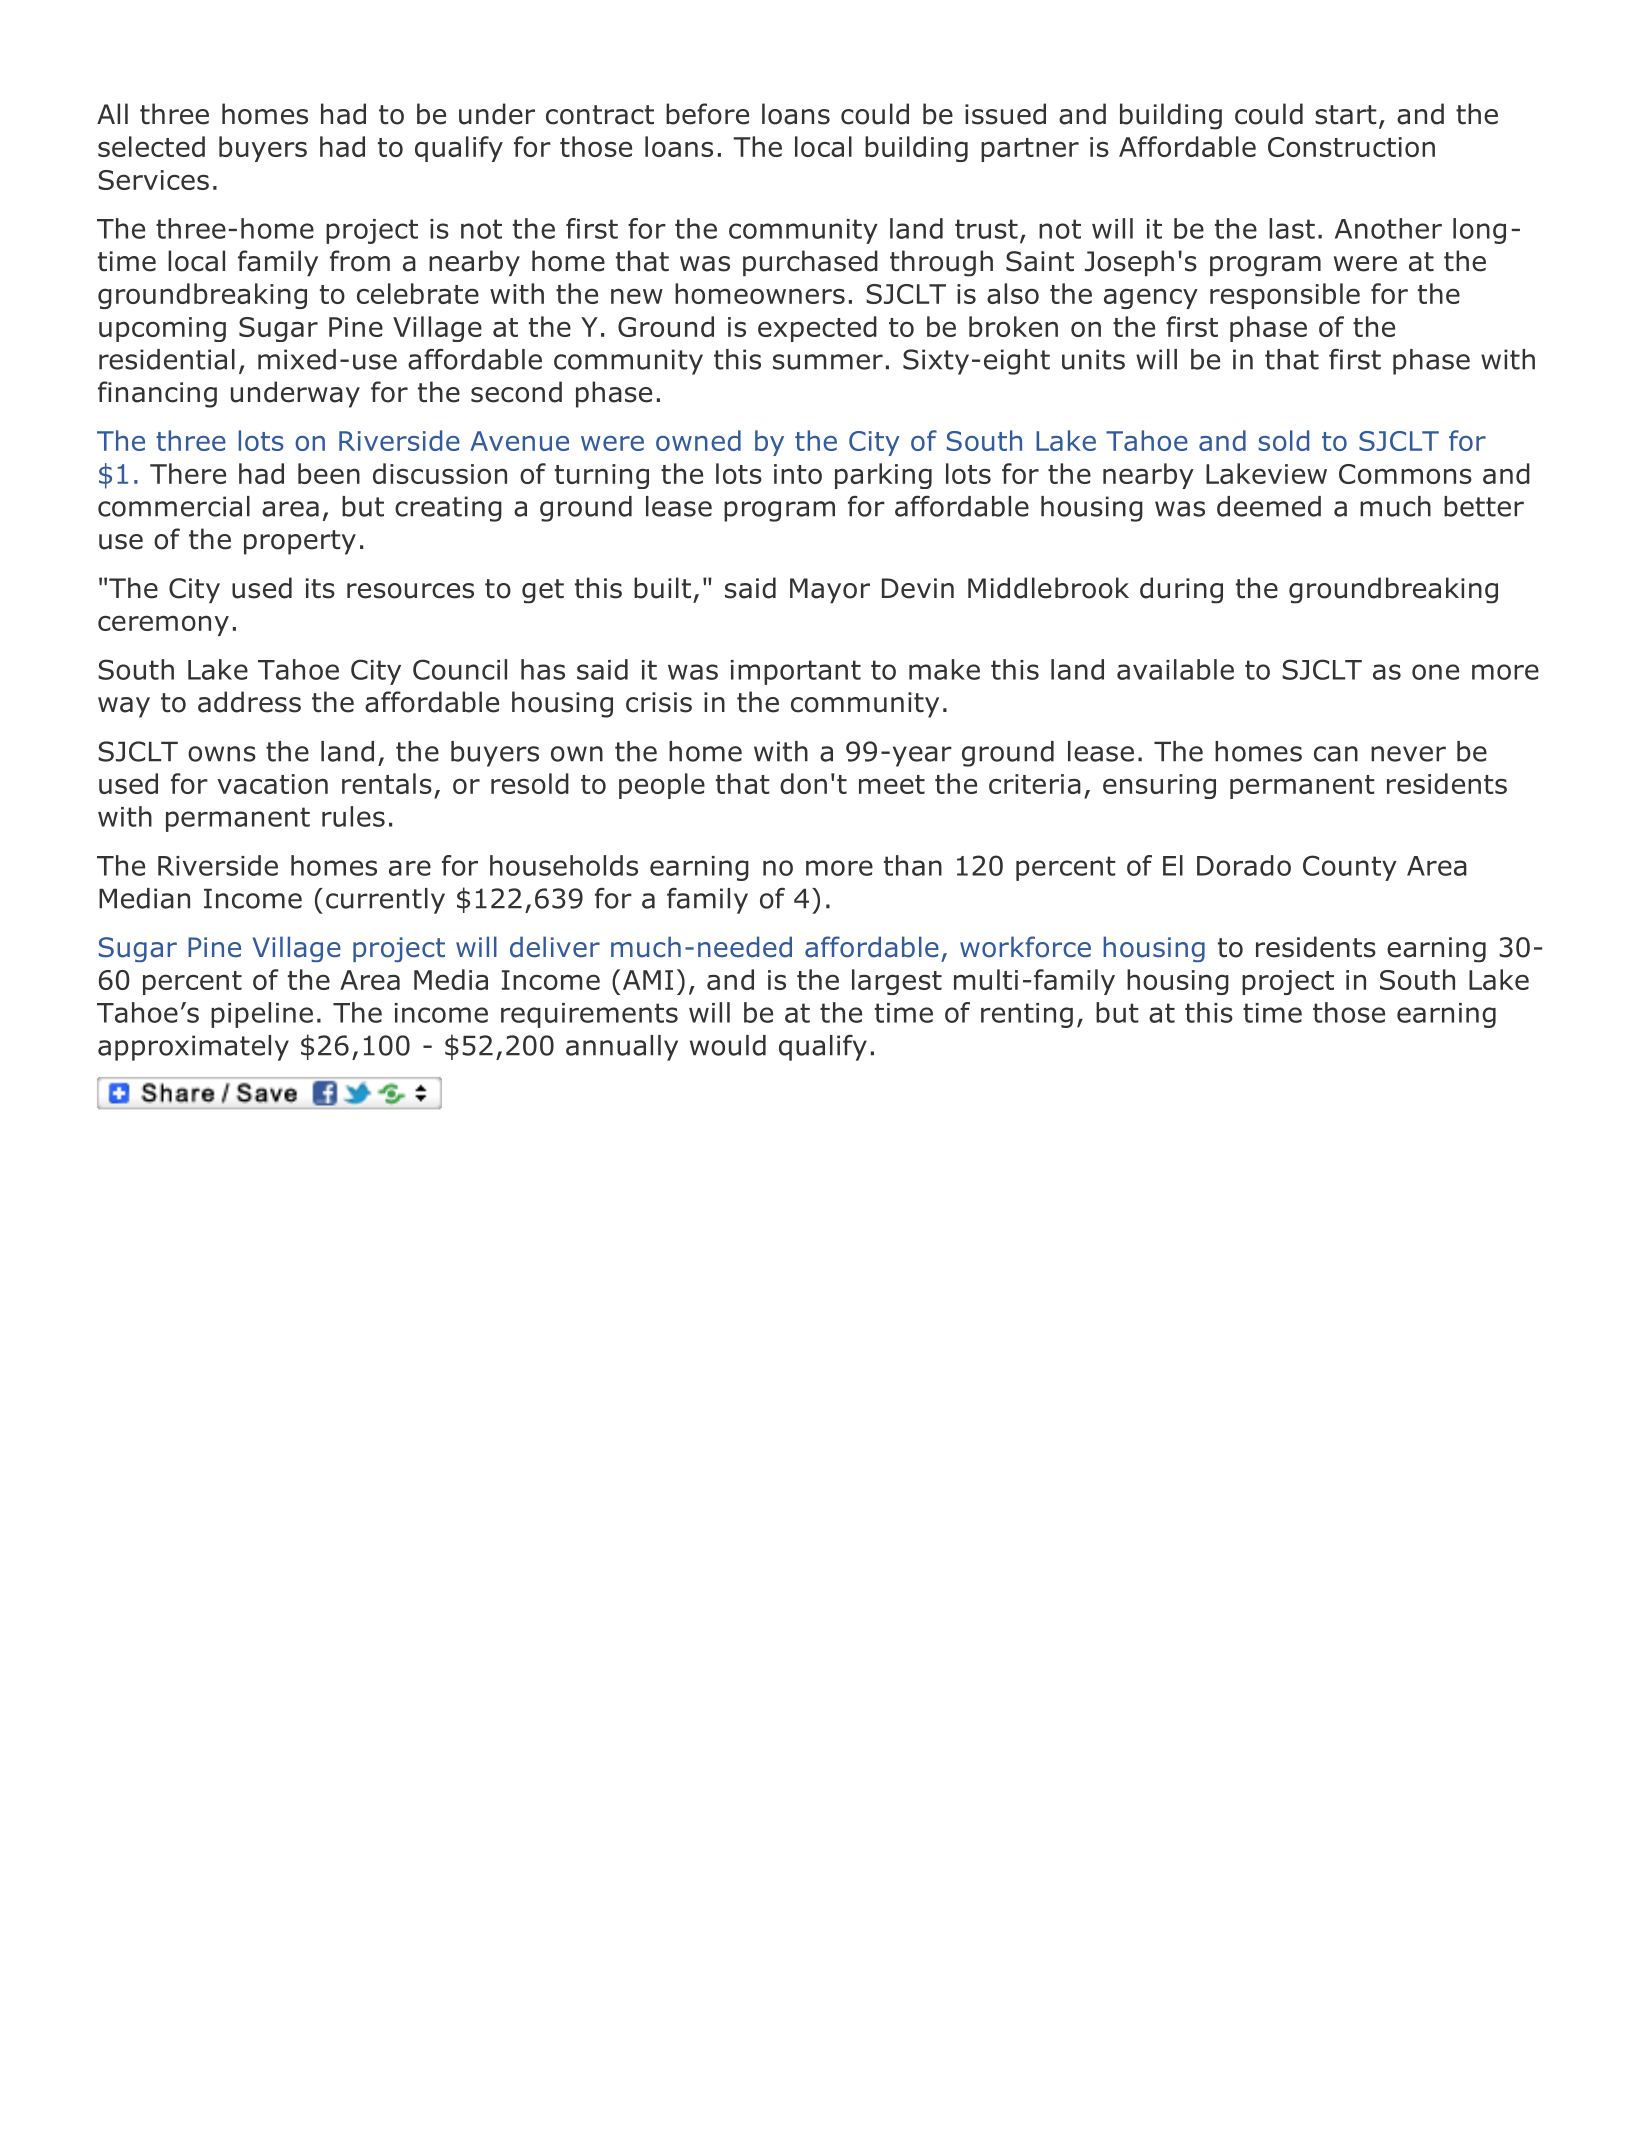  Describe the element at coordinates (410, 591) in the screenshot. I see `resources` at that location.
